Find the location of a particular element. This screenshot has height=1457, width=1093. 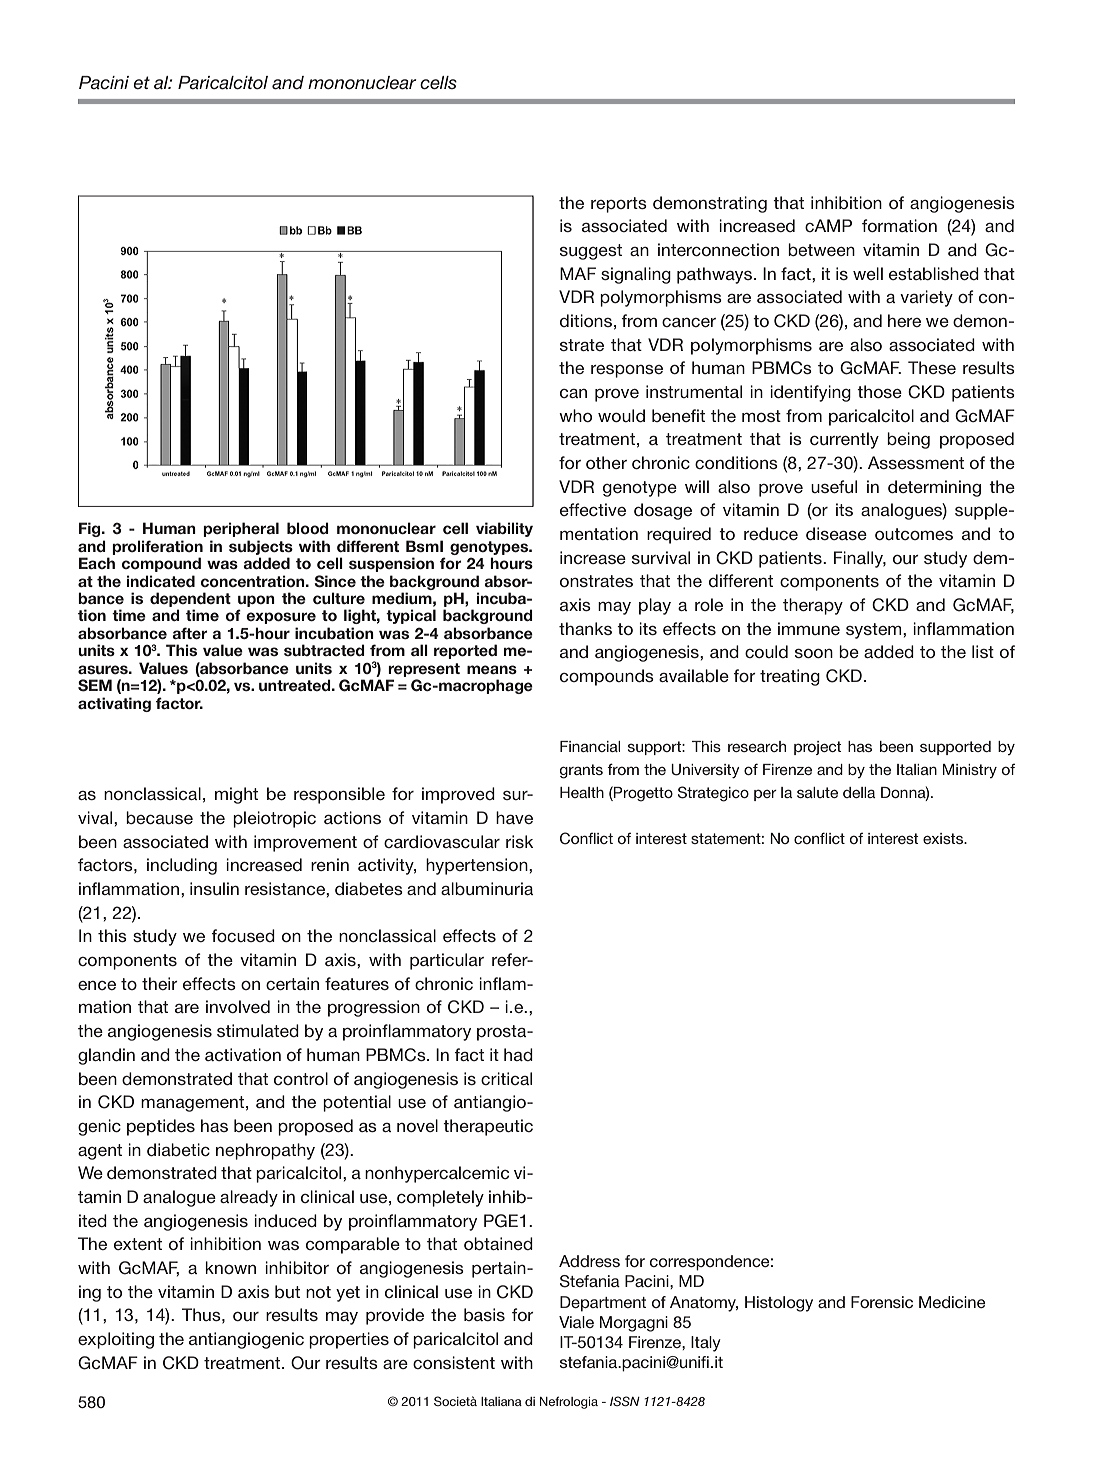

other is located at coordinates (606, 462).
